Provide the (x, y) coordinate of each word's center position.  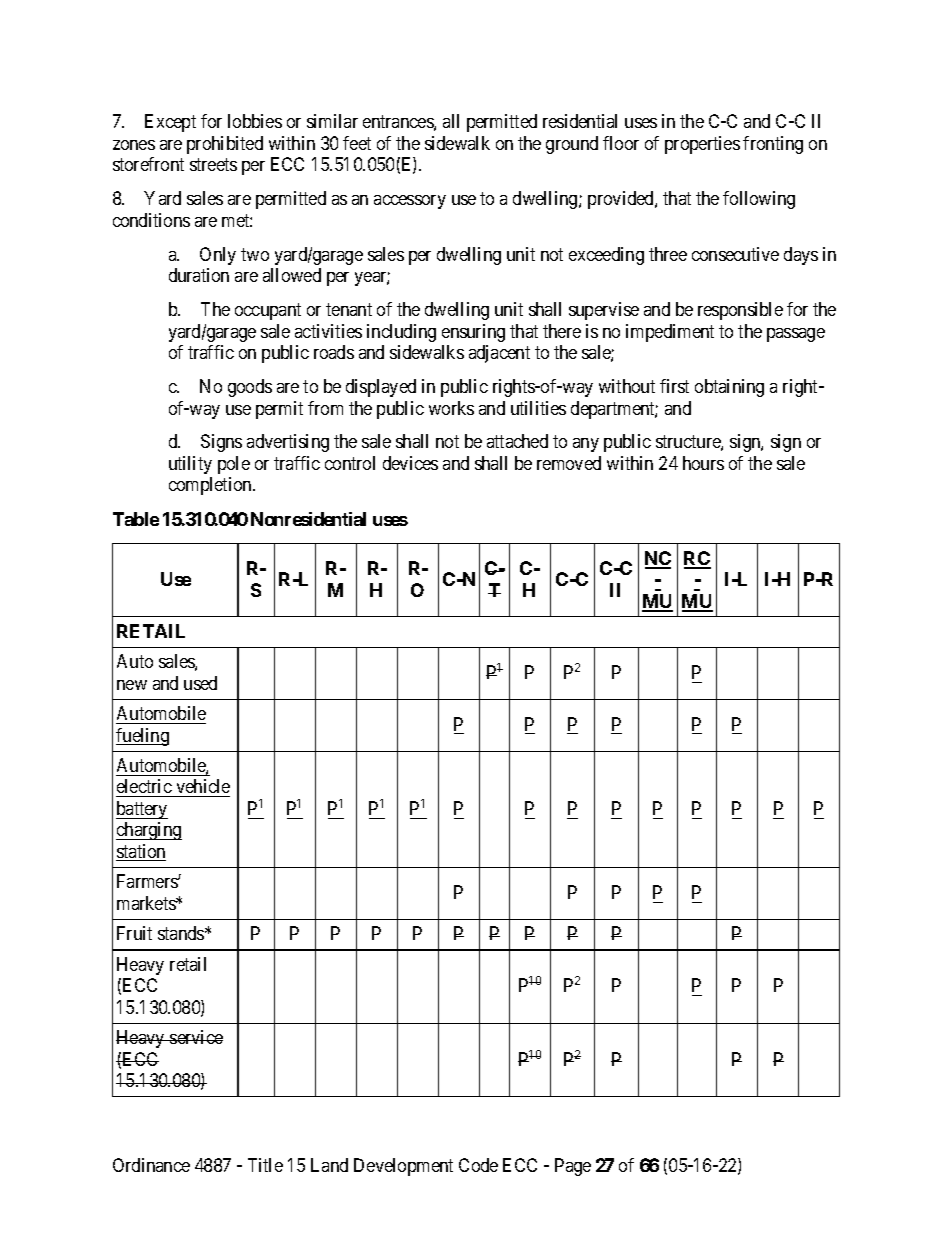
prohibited (225, 145)
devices (410, 463)
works (451, 408)
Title (265, 1165)
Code (478, 1165)
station (141, 852)
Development (403, 1167)
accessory (410, 202)
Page (573, 1167)
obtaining (729, 388)
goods (250, 388)
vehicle (202, 788)
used (200, 683)
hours (703, 463)
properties (702, 145)
